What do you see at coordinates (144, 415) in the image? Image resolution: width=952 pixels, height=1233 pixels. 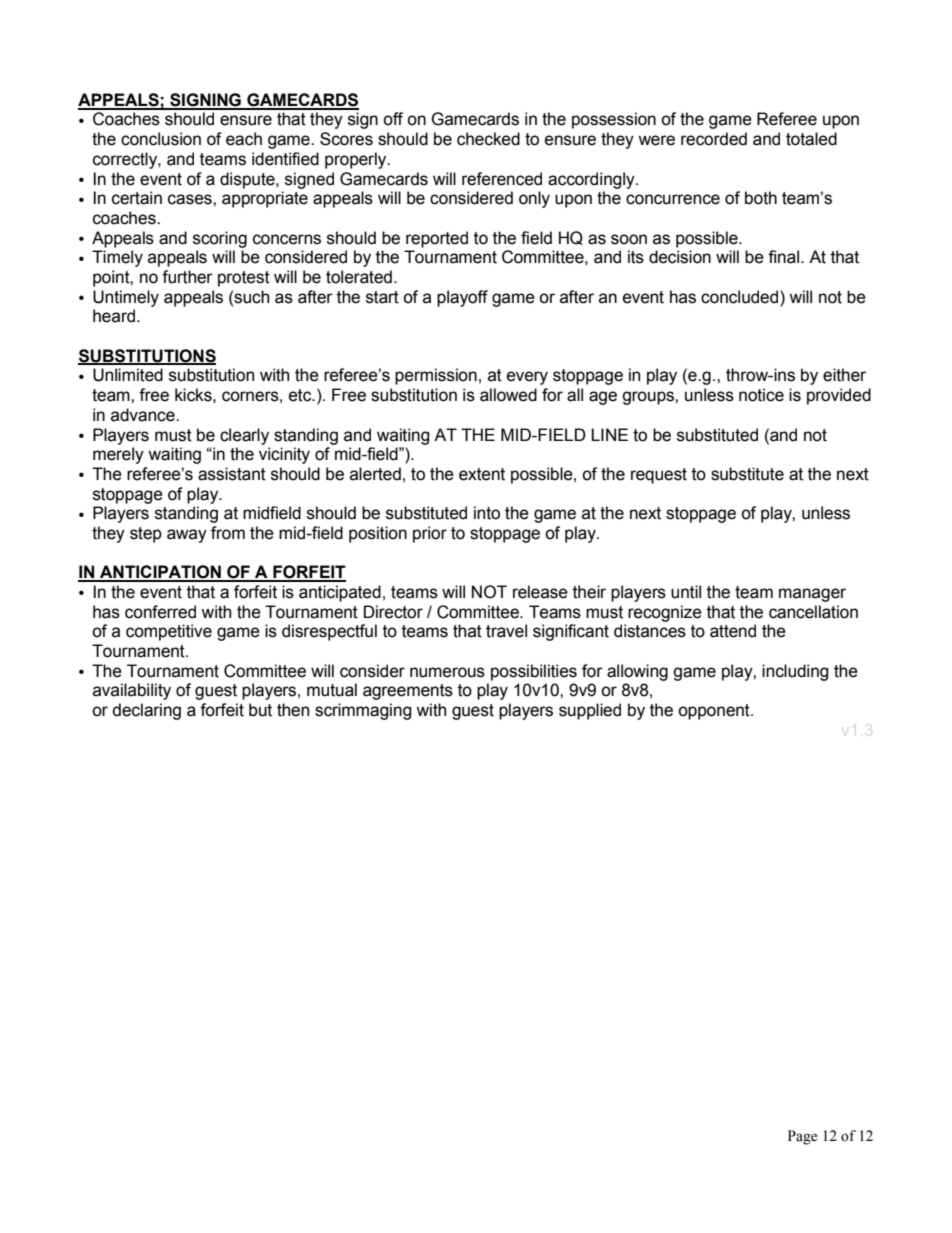 I see `advance` at bounding box center [144, 415].
